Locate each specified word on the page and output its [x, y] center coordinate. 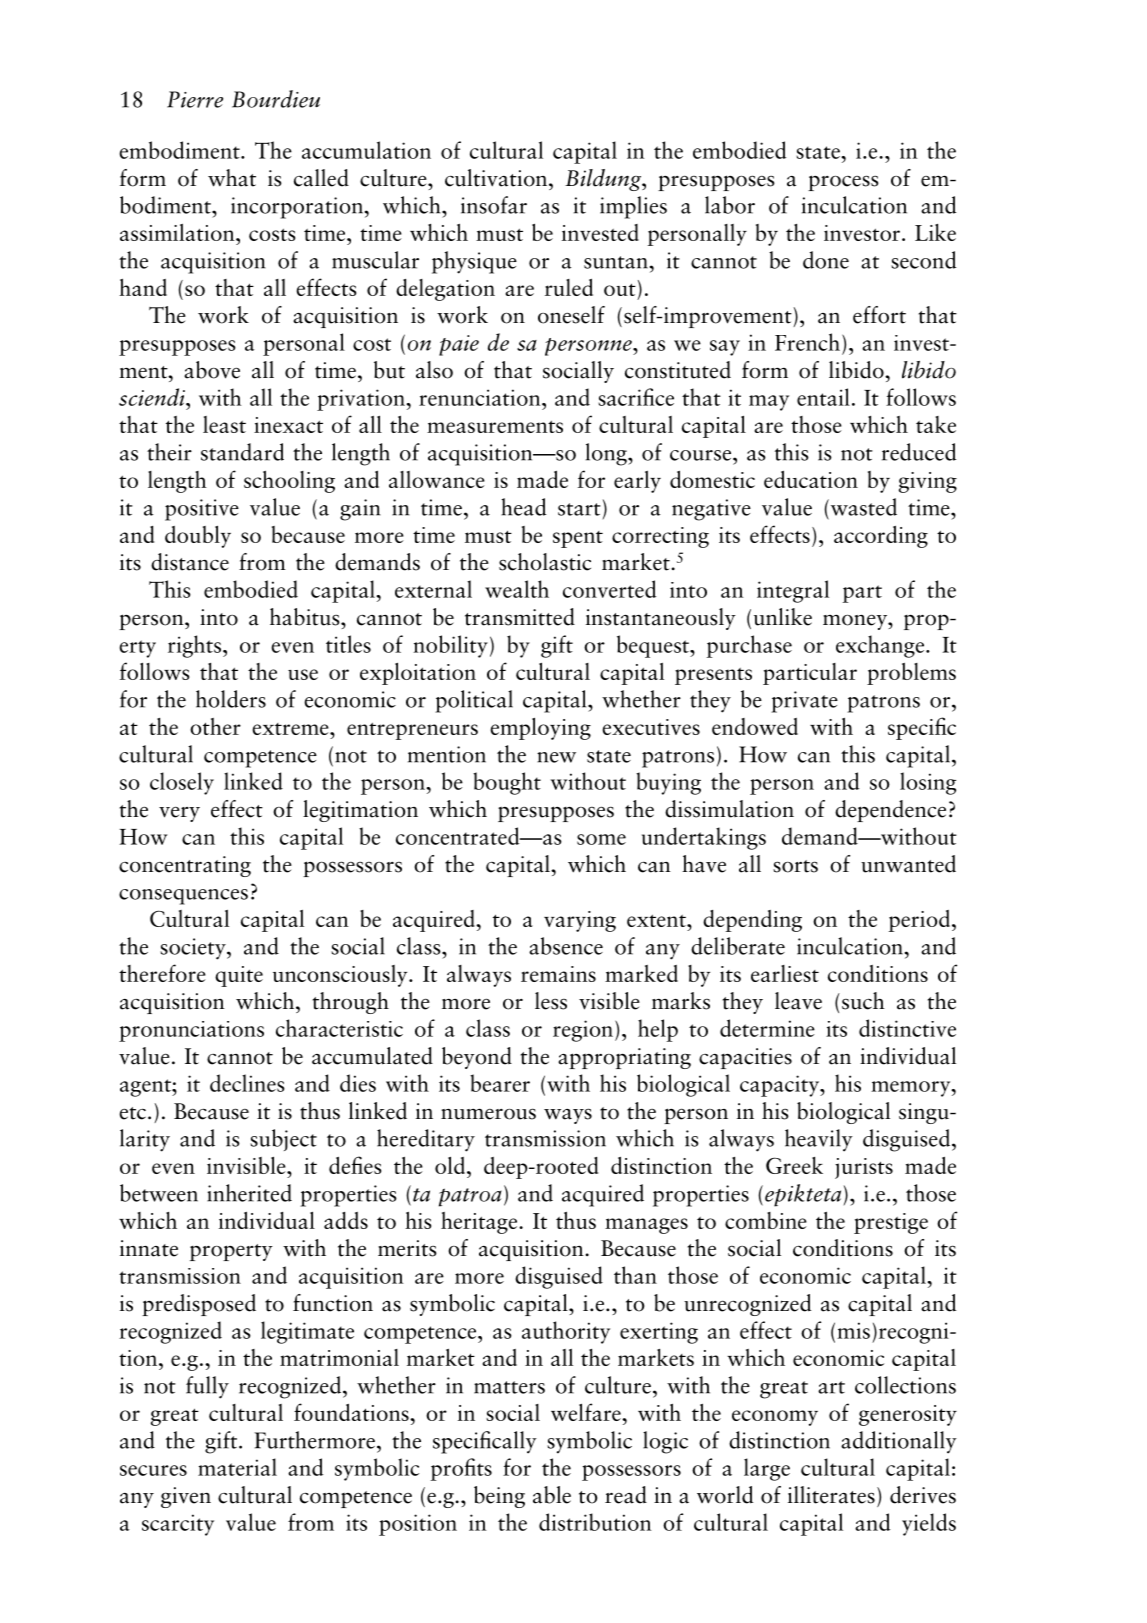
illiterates [831, 1495]
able [552, 1495]
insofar [494, 205]
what [232, 178]
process [843, 183]
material [237, 1467]
